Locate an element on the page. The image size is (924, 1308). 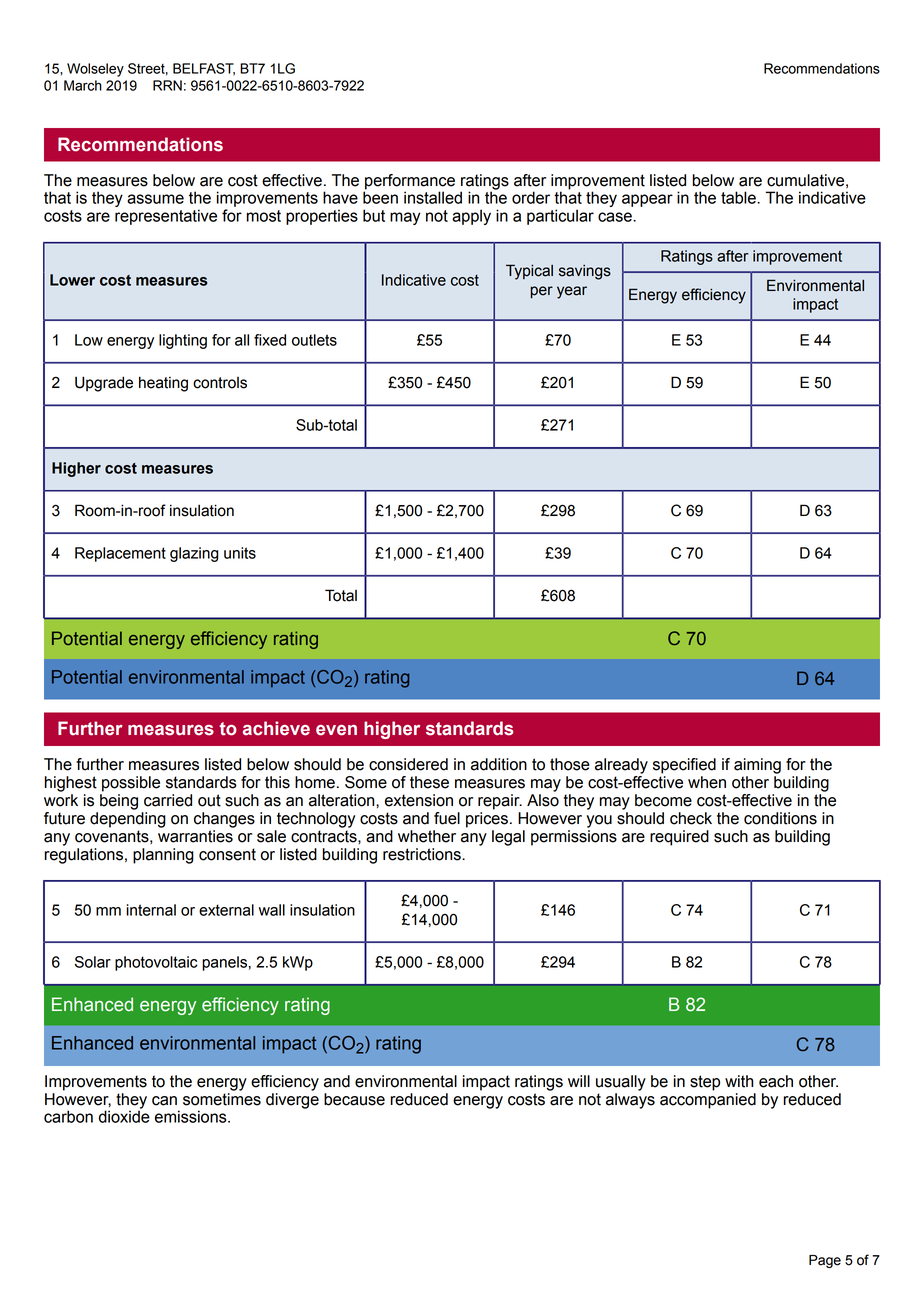
table is located at coordinates (739, 197).
